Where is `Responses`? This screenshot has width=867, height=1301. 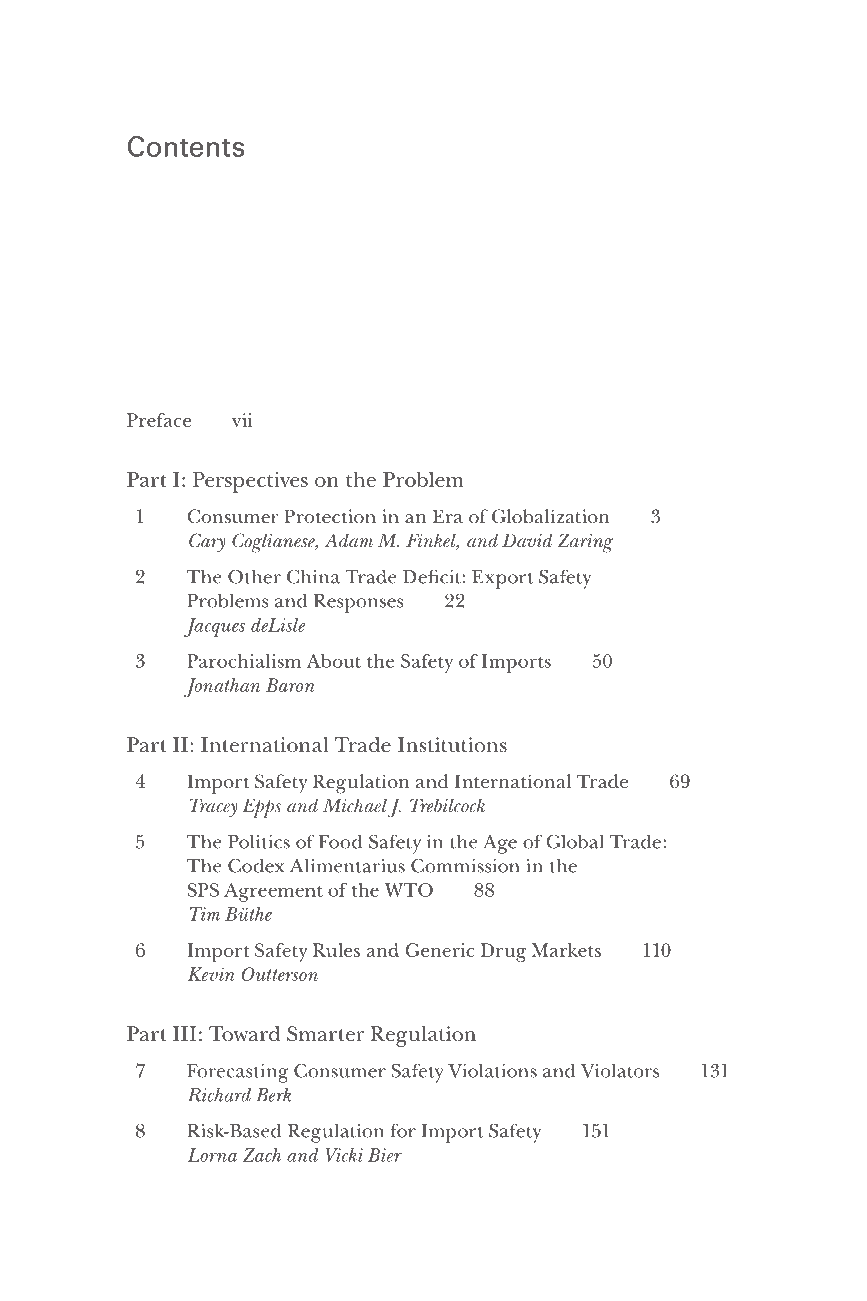 Responses is located at coordinates (359, 603).
